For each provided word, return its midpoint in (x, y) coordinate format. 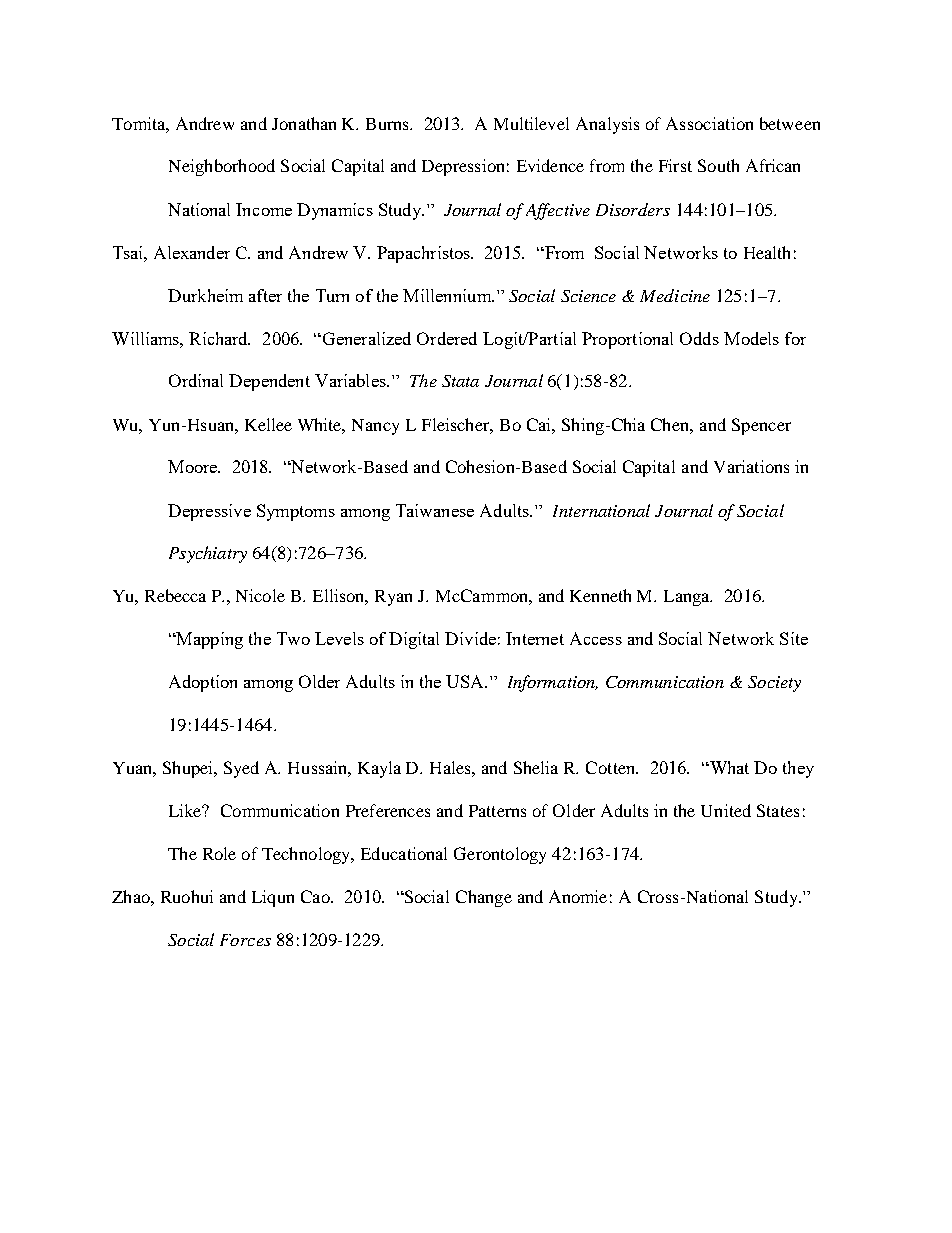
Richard (219, 338)
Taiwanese (435, 510)
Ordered (447, 338)
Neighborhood (222, 167)
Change (484, 898)
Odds (699, 338)
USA (466, 681)
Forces (245, 940)
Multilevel (531, 123)
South (718, 165)
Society (774, 684)
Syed (241, 769)
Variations (751, 466)
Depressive (209, 512)
